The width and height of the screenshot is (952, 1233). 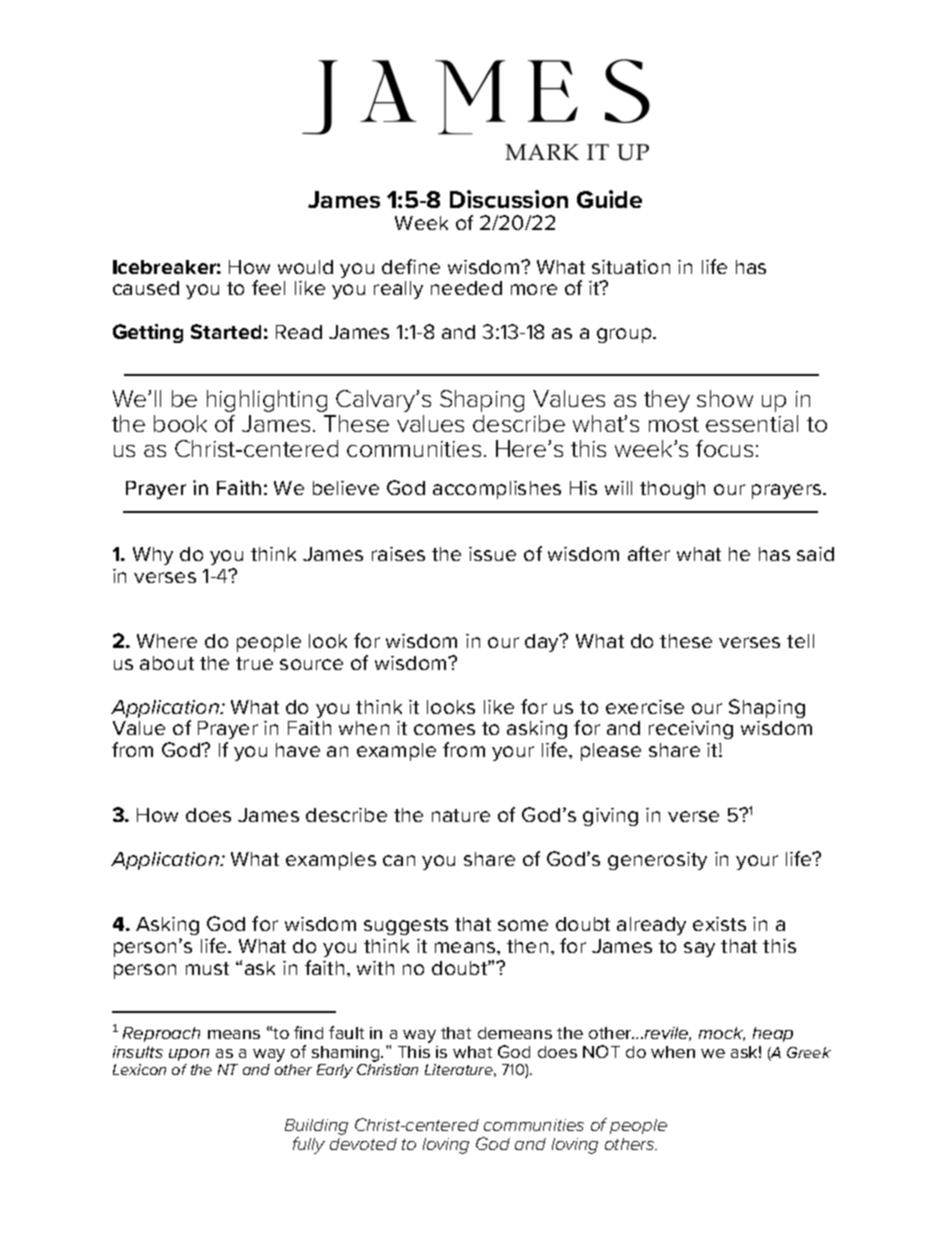 I want to click on upon, so click(x=189, y=1055).
